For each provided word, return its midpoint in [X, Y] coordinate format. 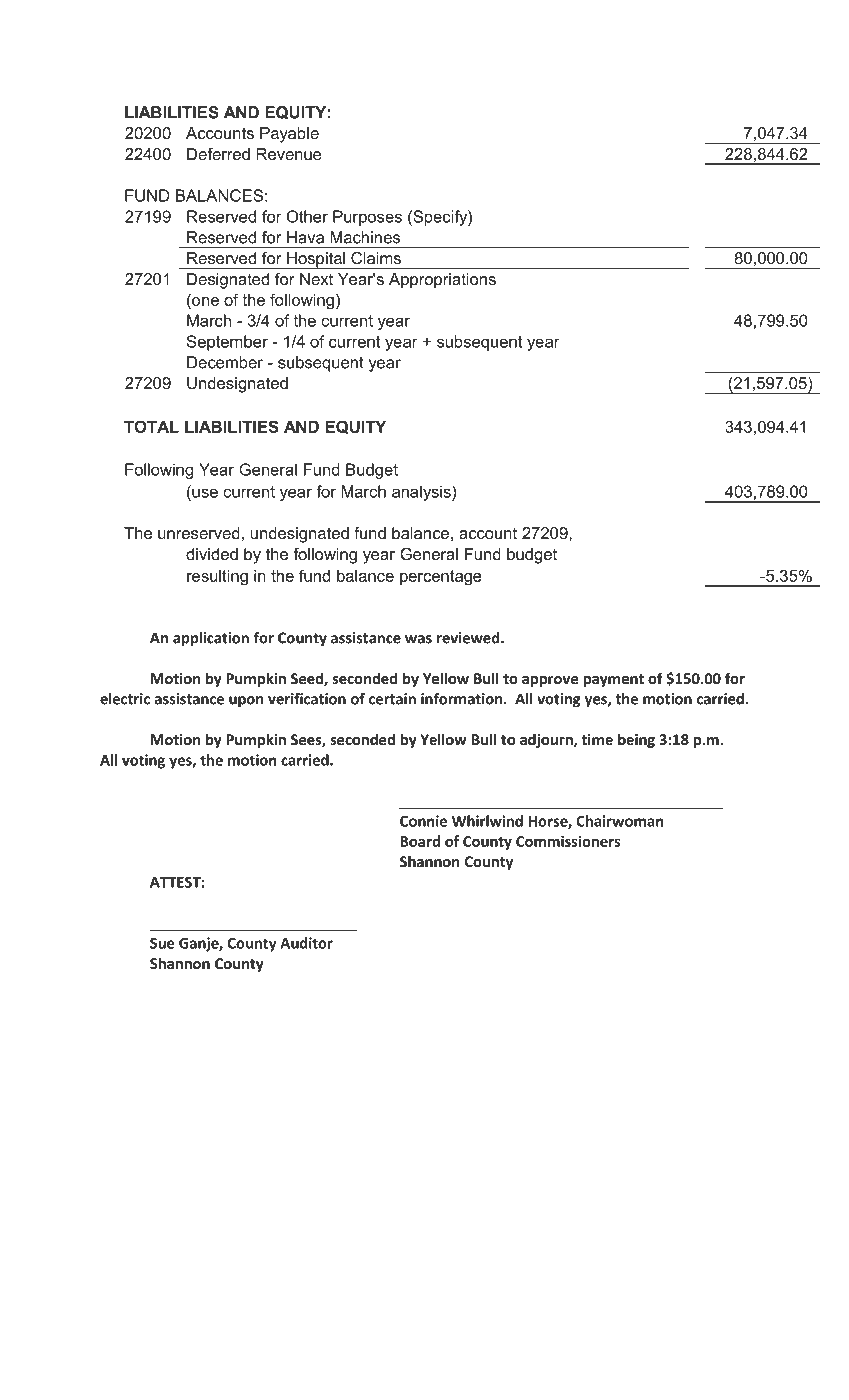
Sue [162, 943]
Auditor [306, 943]
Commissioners [568, 841]
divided [212, 554]
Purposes [367, 218]
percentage [441, 578]
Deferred [218, 154]
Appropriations [442, 281]
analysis [422, 493]
